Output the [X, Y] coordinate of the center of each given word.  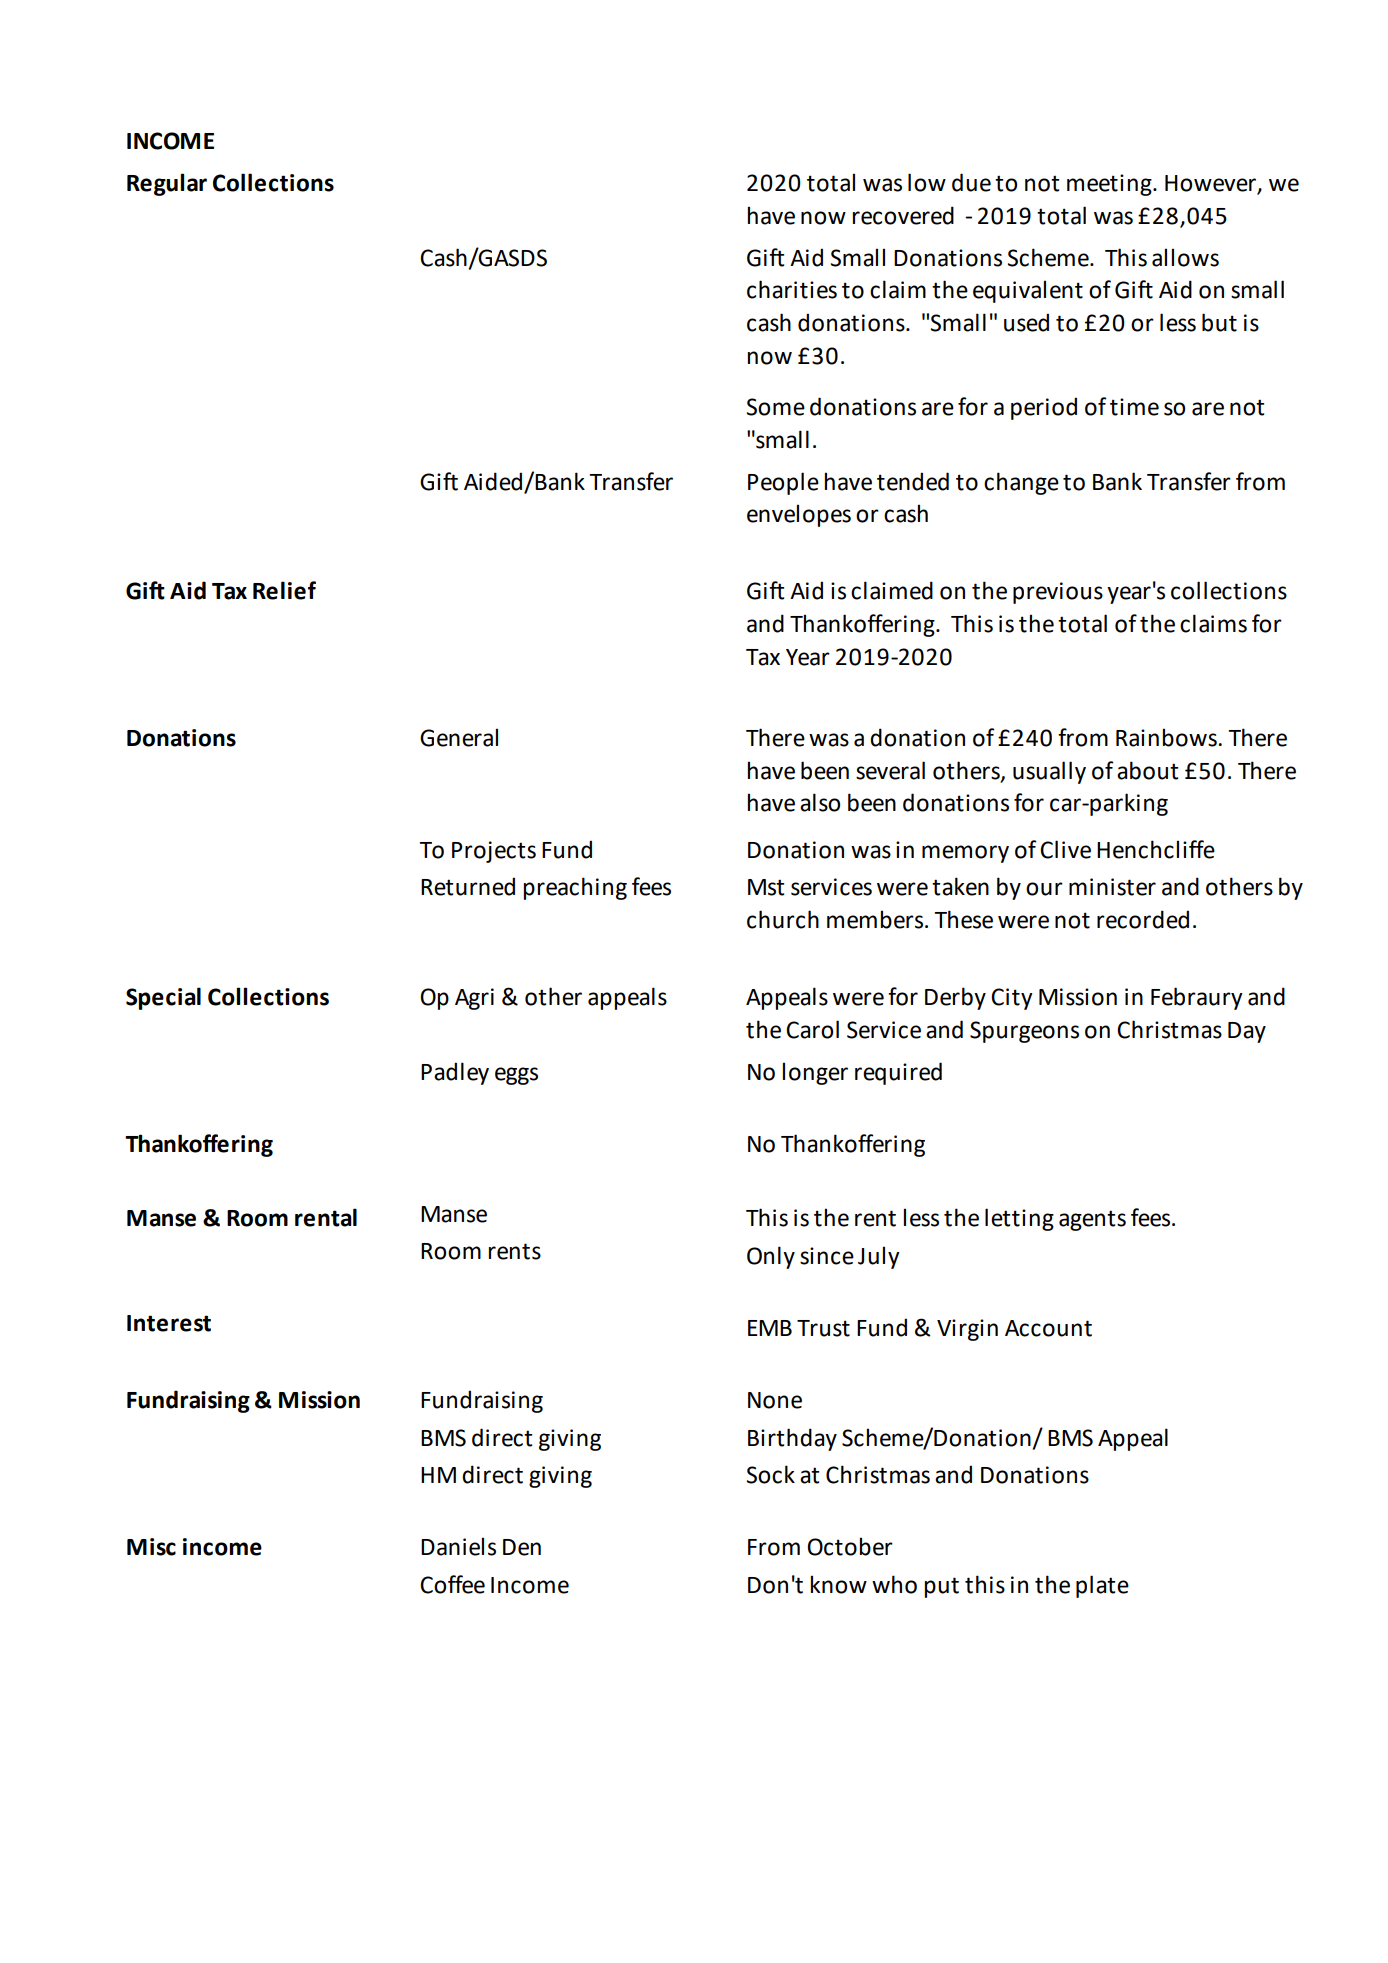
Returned [468, 886]
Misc [151, 1547]
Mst [766, 887]
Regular [167, 184]
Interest [169, 1323]
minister [1112, 887]
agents [1092, 1220]
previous [1058, 593]
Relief [284, 590]
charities [792, 289]
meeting [1110, 185]
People [783, 483]
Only [771, 1257]
